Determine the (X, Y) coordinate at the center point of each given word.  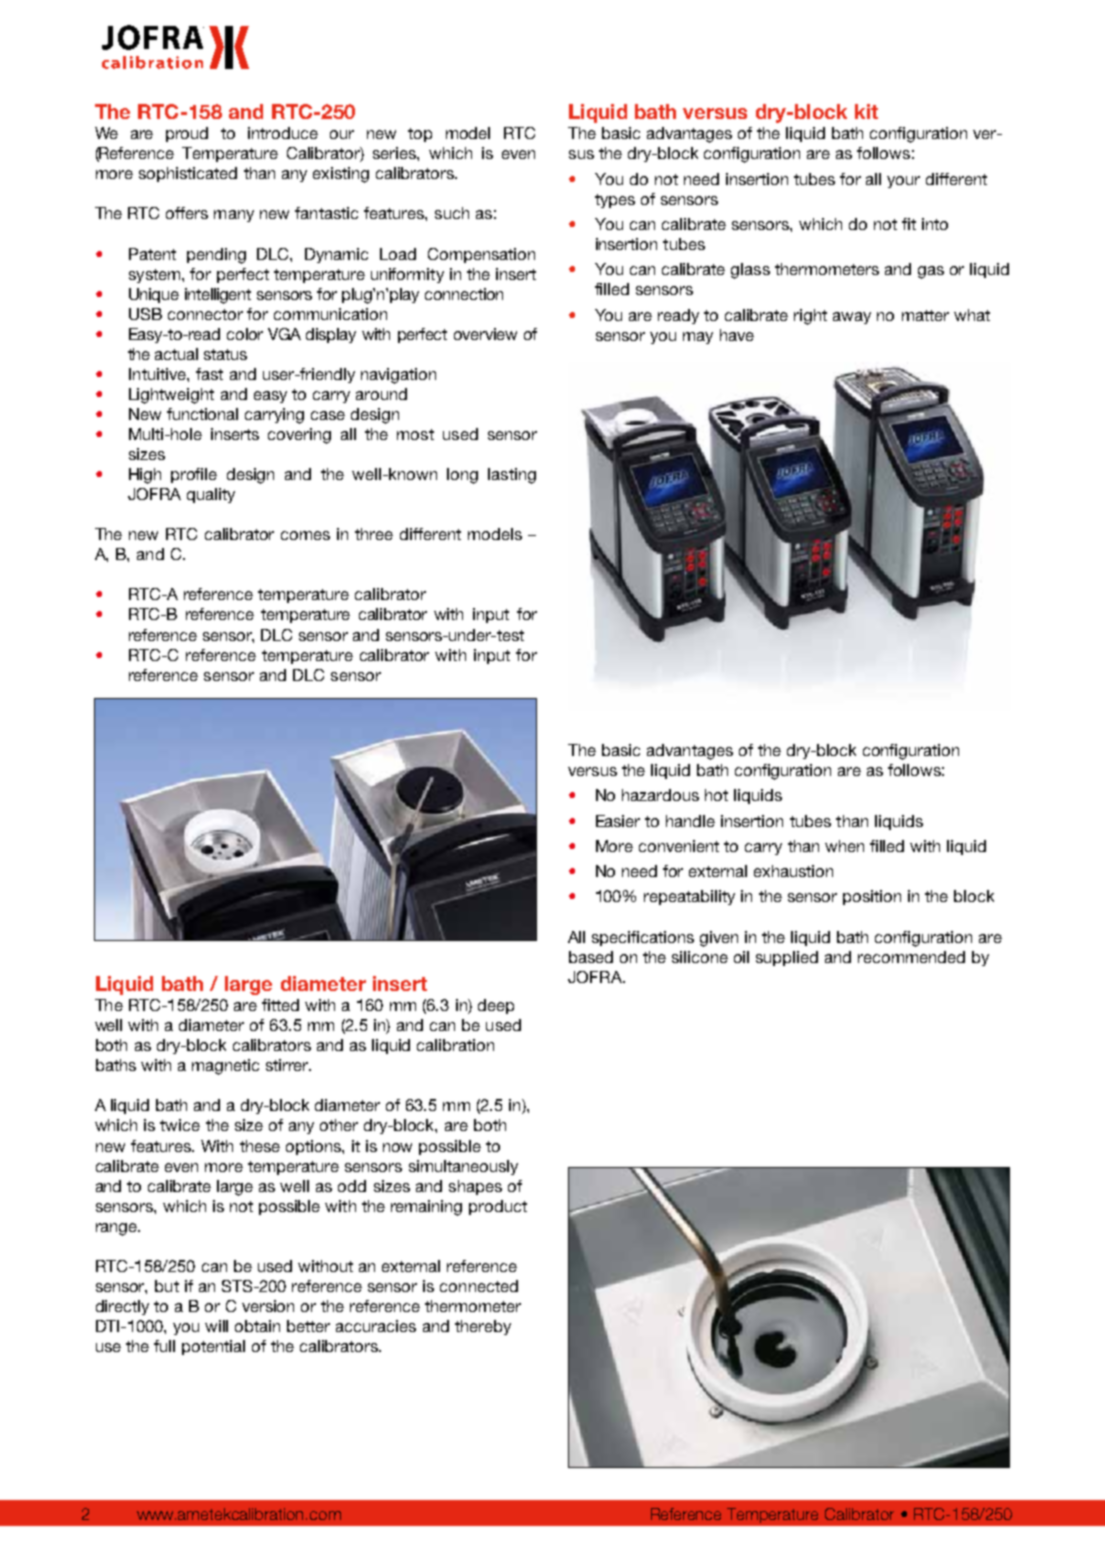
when (844, 846)
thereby (483, 1327)
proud (187, 134)
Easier (618, 821)
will (216, 1326)
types (615, 201)
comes (305, 535)
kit (866, 111)
